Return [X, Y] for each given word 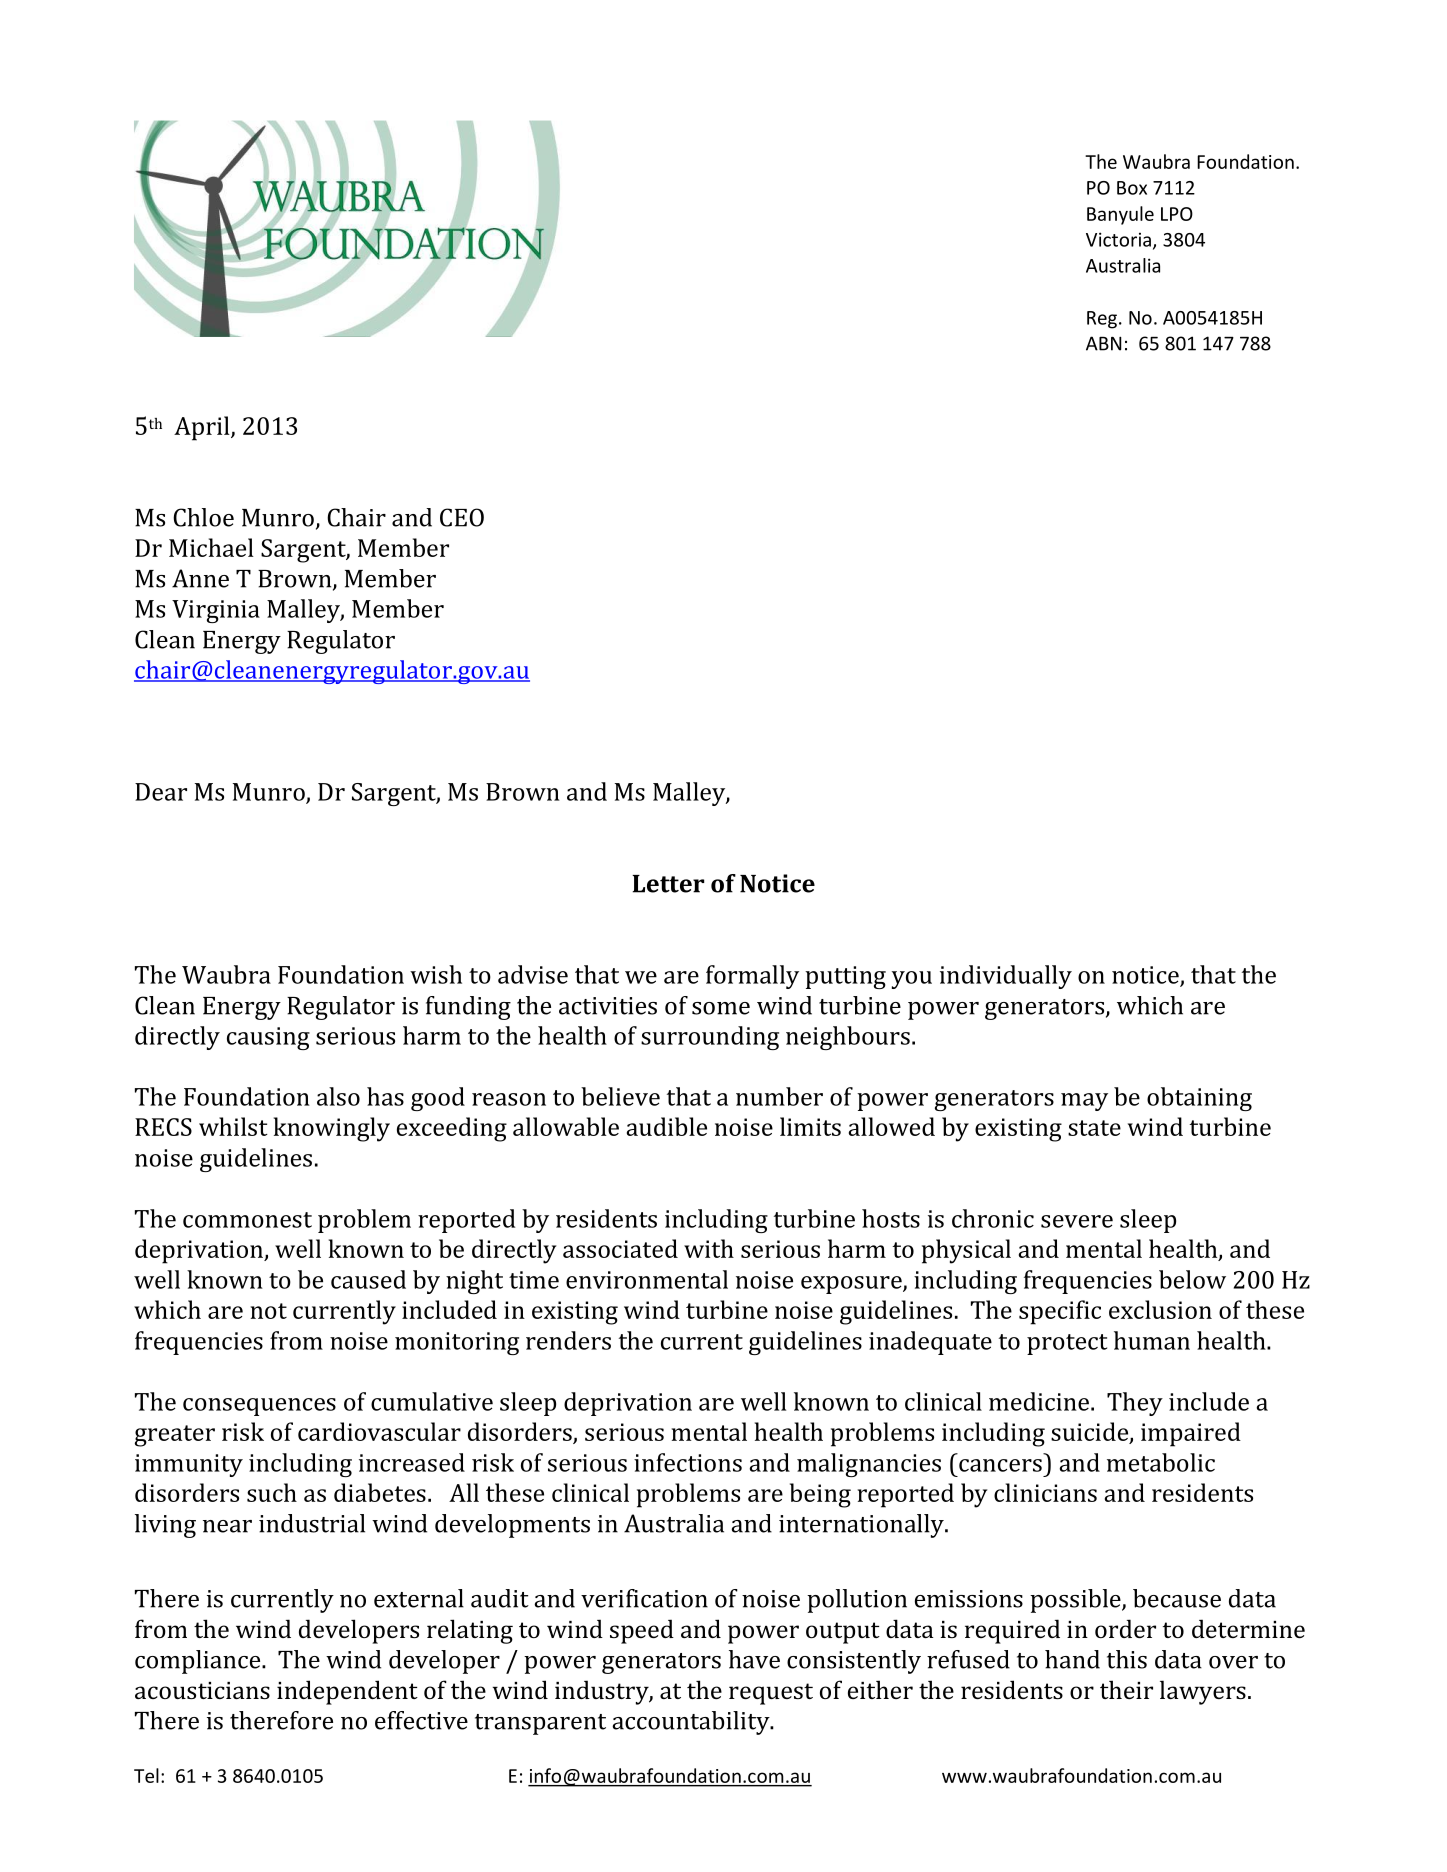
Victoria [1118, 239]
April [203, 428]
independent [347, 1692]
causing [268, 1038]
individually [1006, 977]
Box [1132, 188]
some [721, 1008]
